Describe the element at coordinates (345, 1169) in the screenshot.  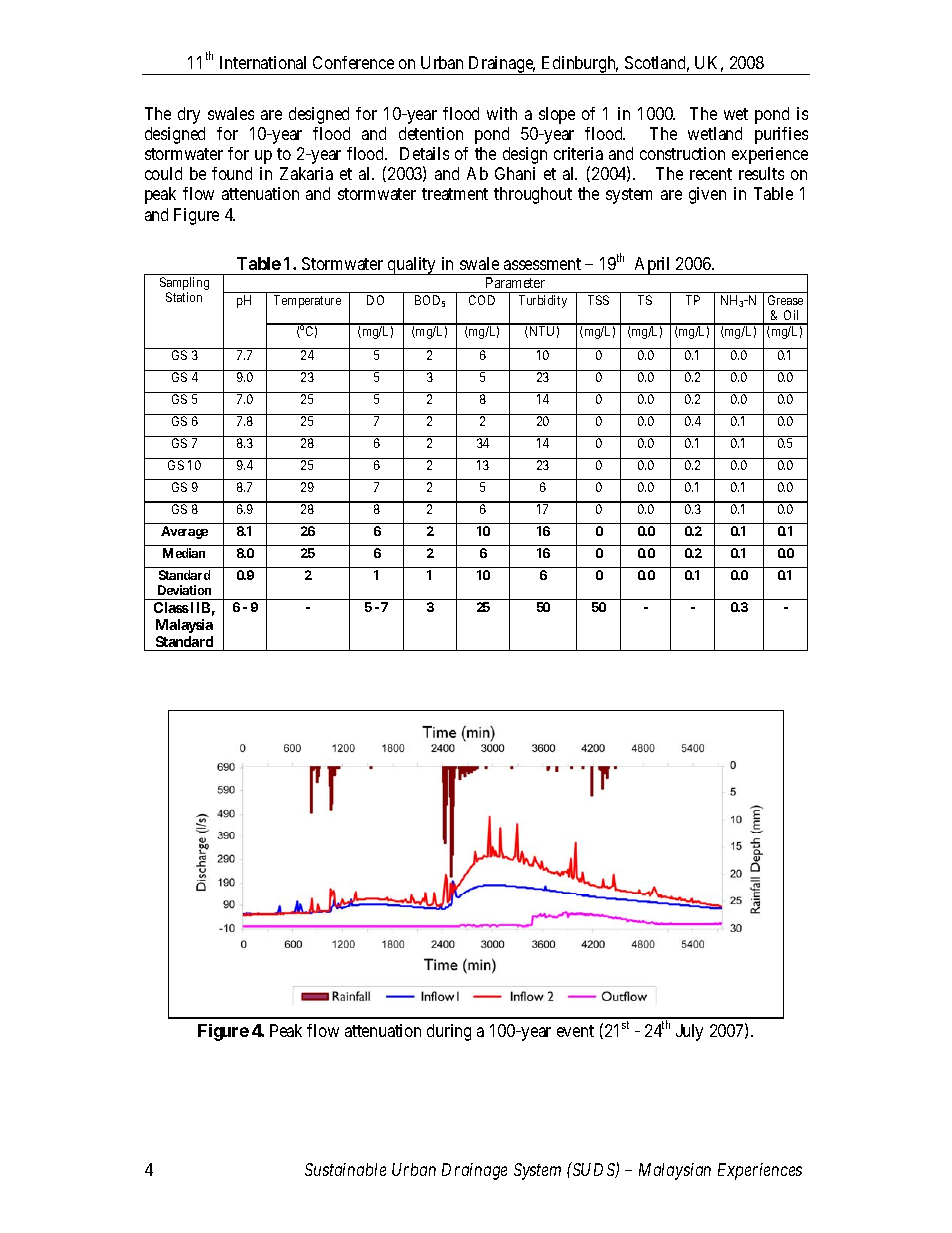
I see `Sustainable` at that location.
